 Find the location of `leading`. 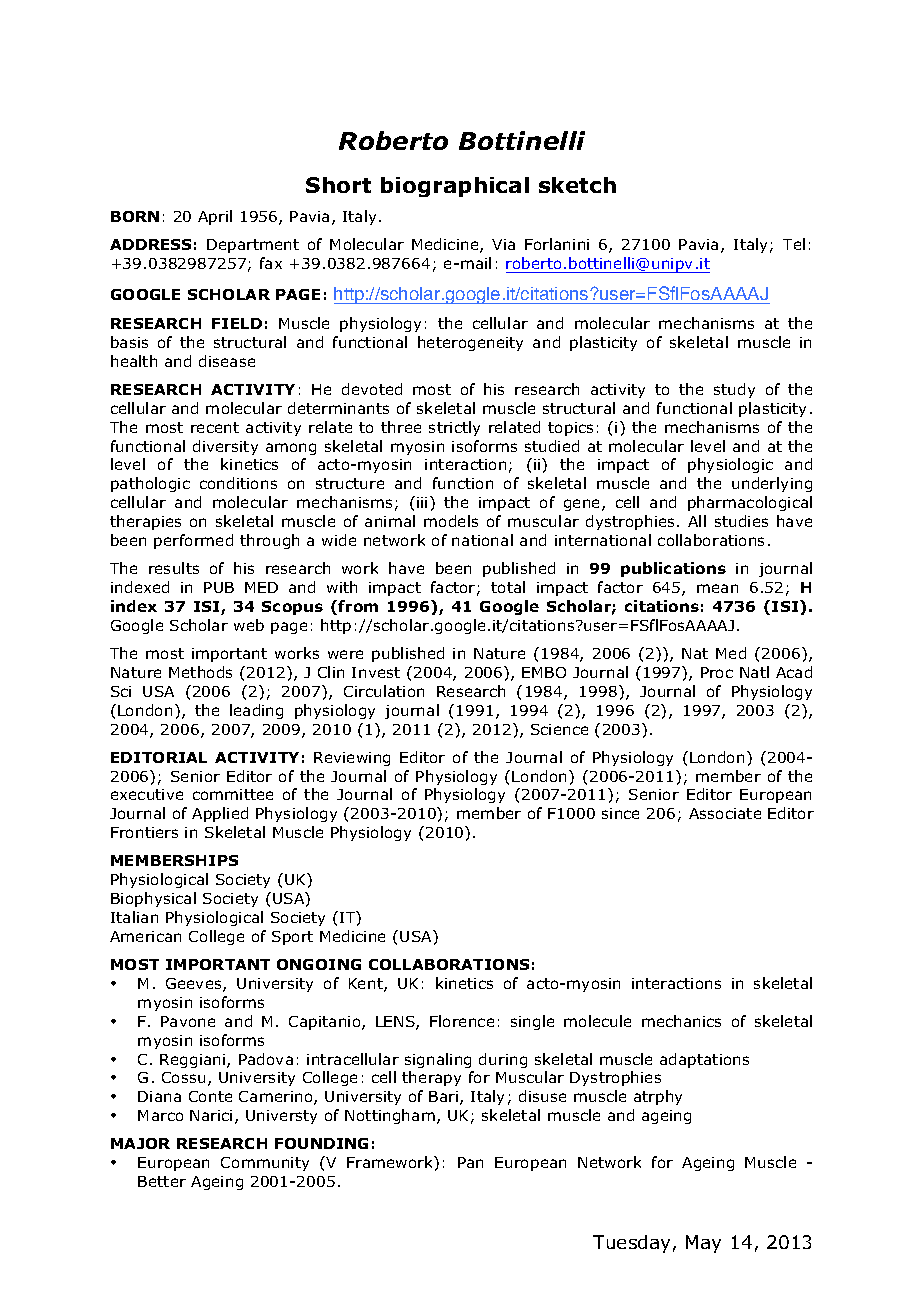

leading is located at coordinates (256, 711).
